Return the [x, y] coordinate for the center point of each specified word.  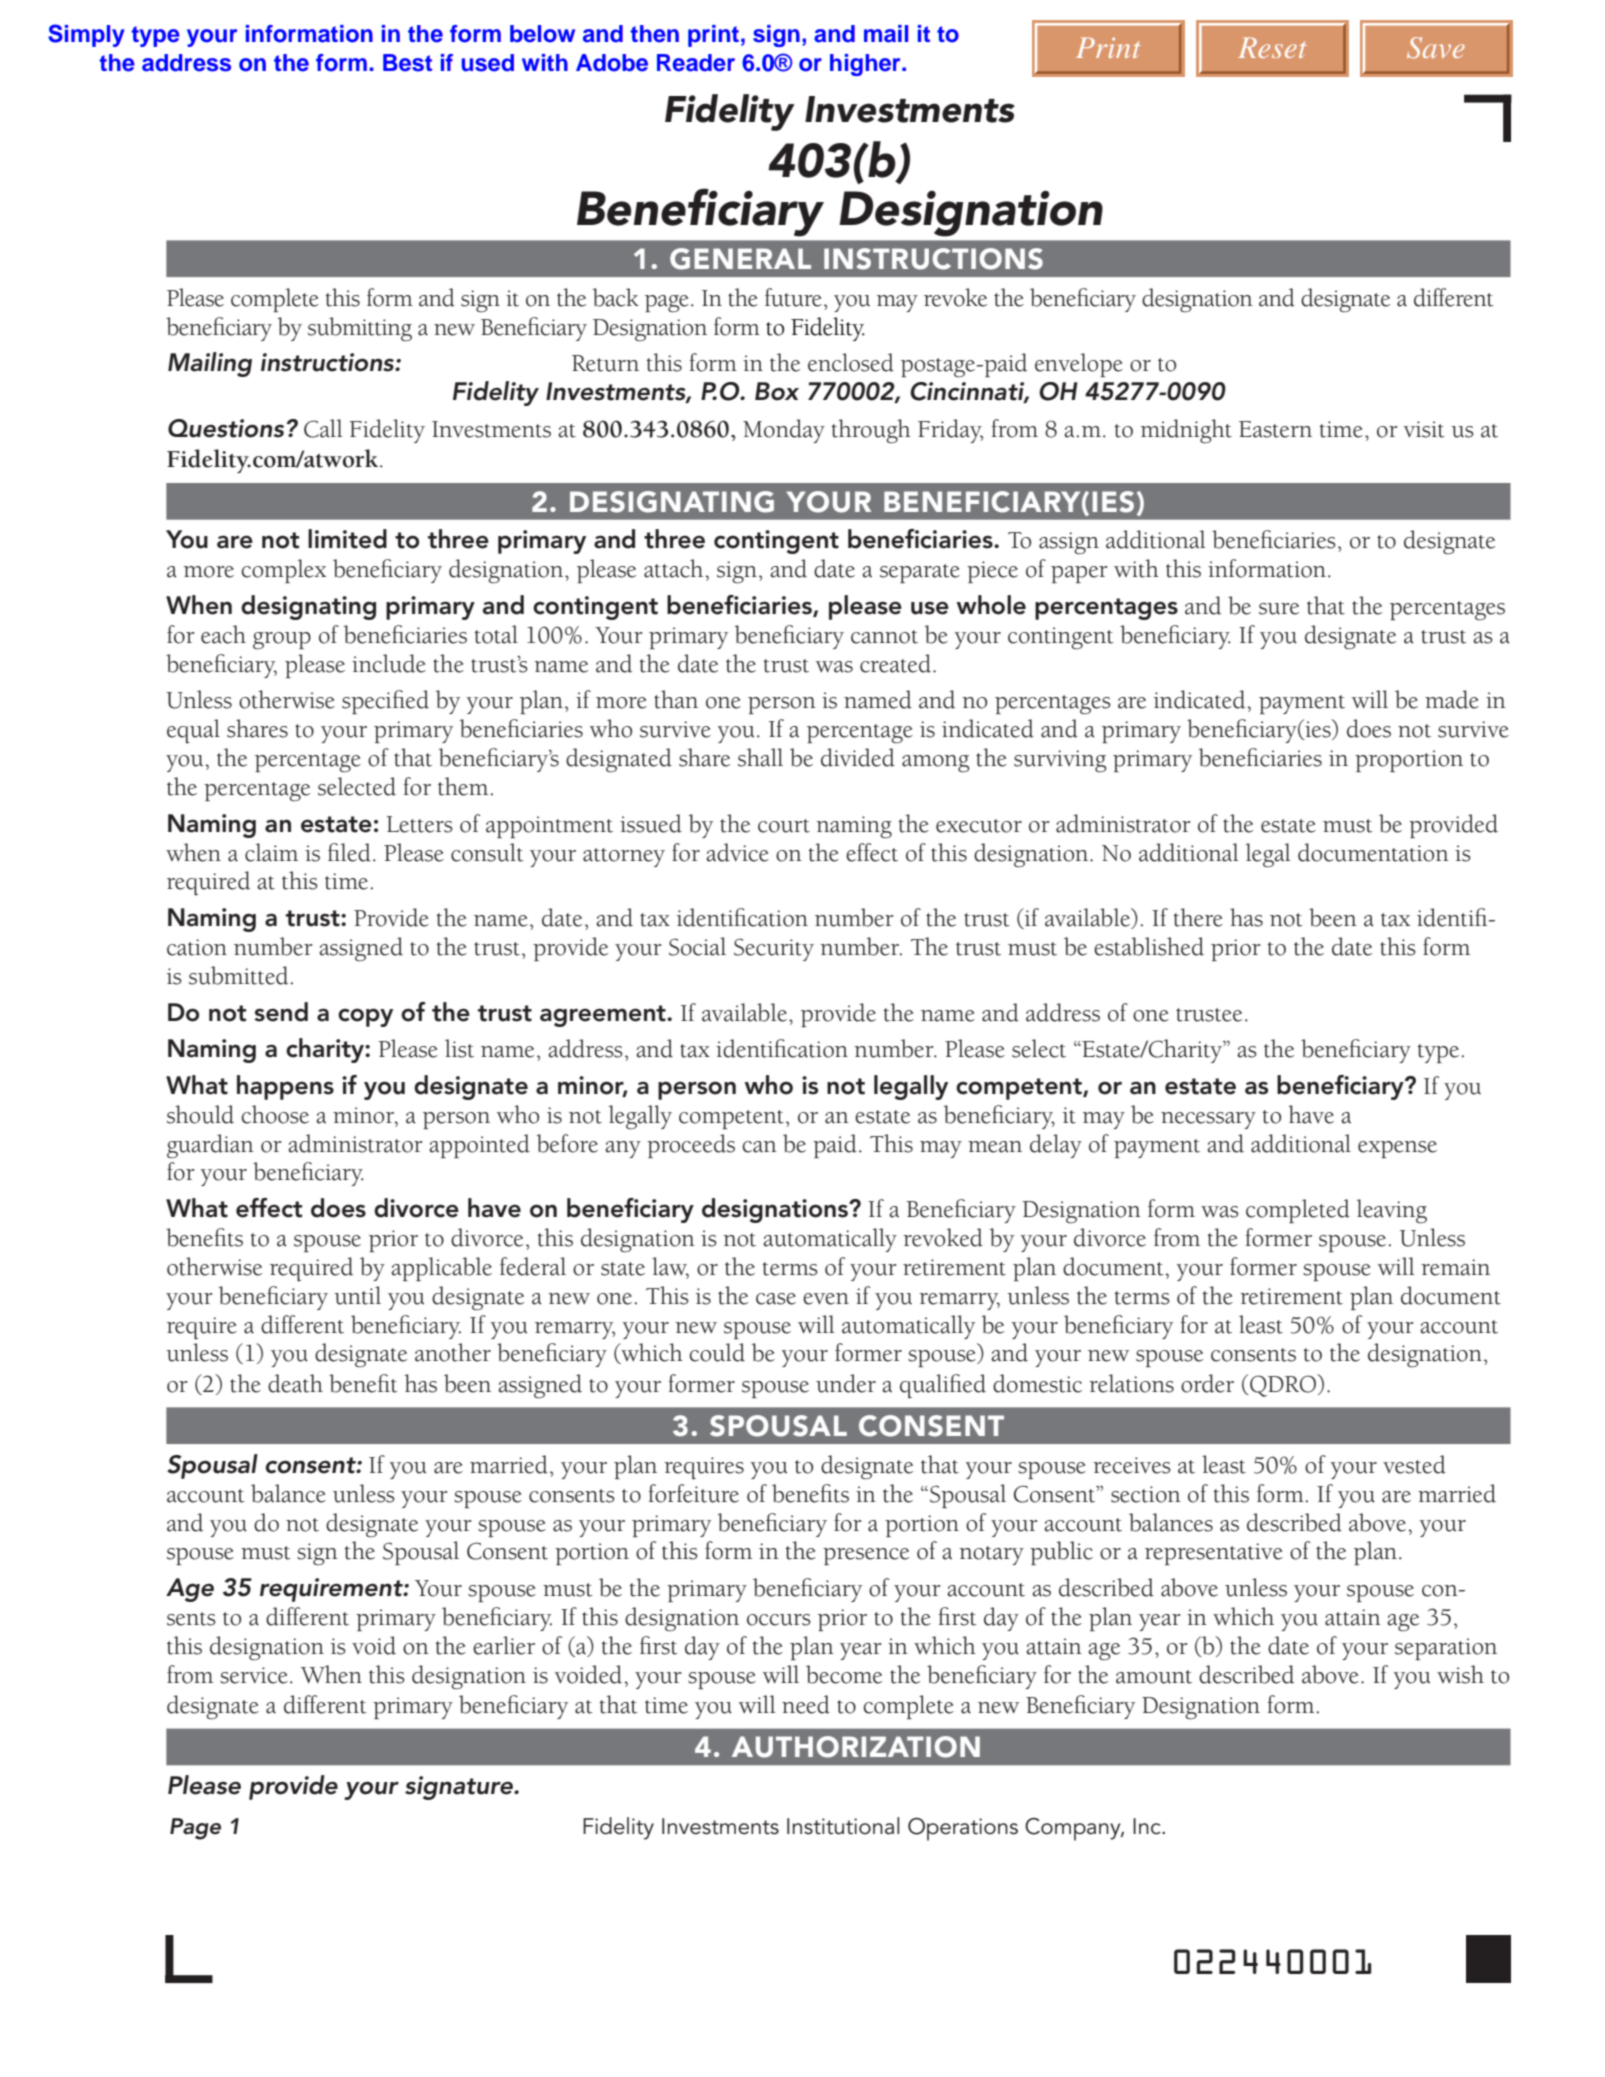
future [793, 297]
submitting [360, 329]
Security [774, 949]
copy [365, 1017]
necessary [1208, 1120]
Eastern [1275, 429]
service [254, 1675]
